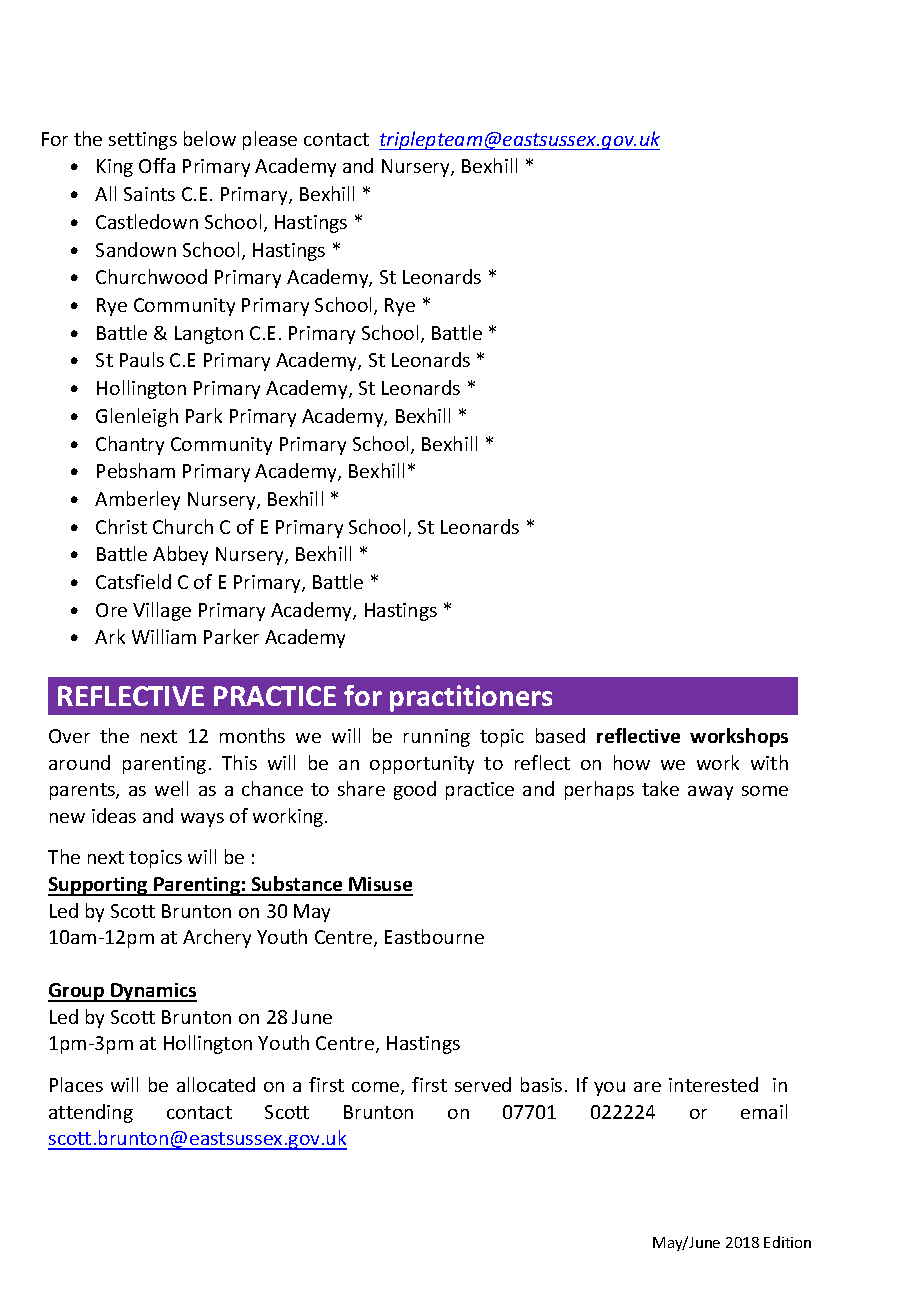 The width and height of the document is (924, 1308). I want to click on Dynamics, so click(153, 992).
